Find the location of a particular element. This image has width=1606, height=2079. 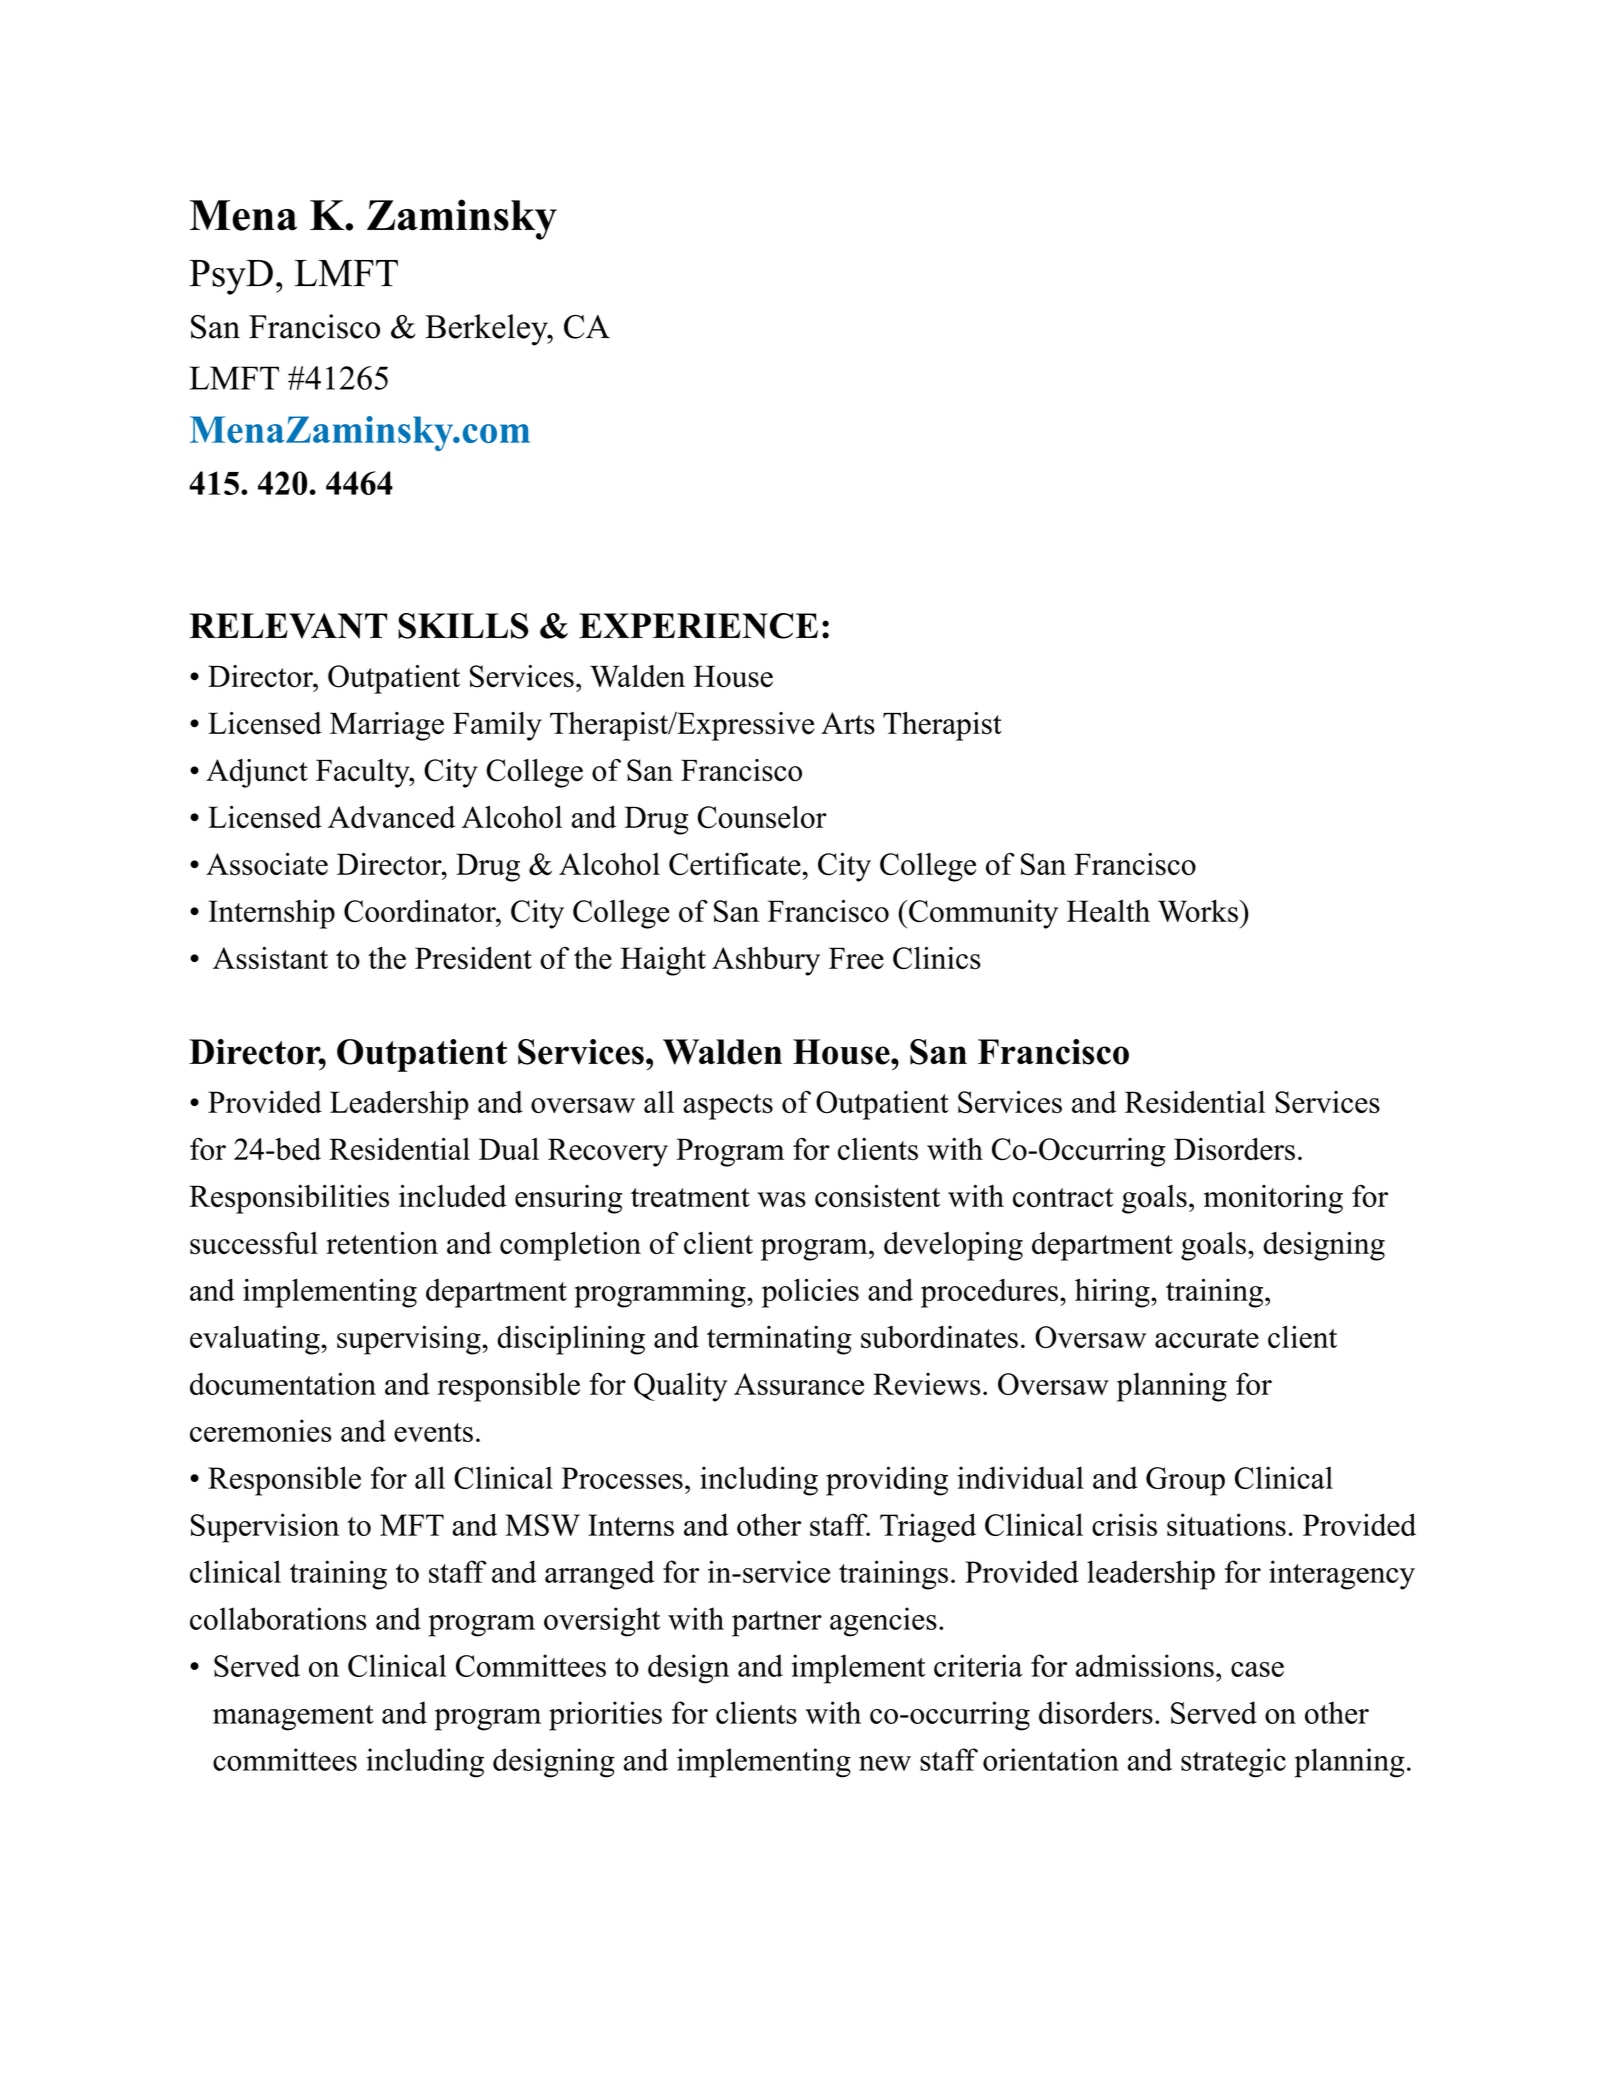

included is located at coordinates (453, 1196).
